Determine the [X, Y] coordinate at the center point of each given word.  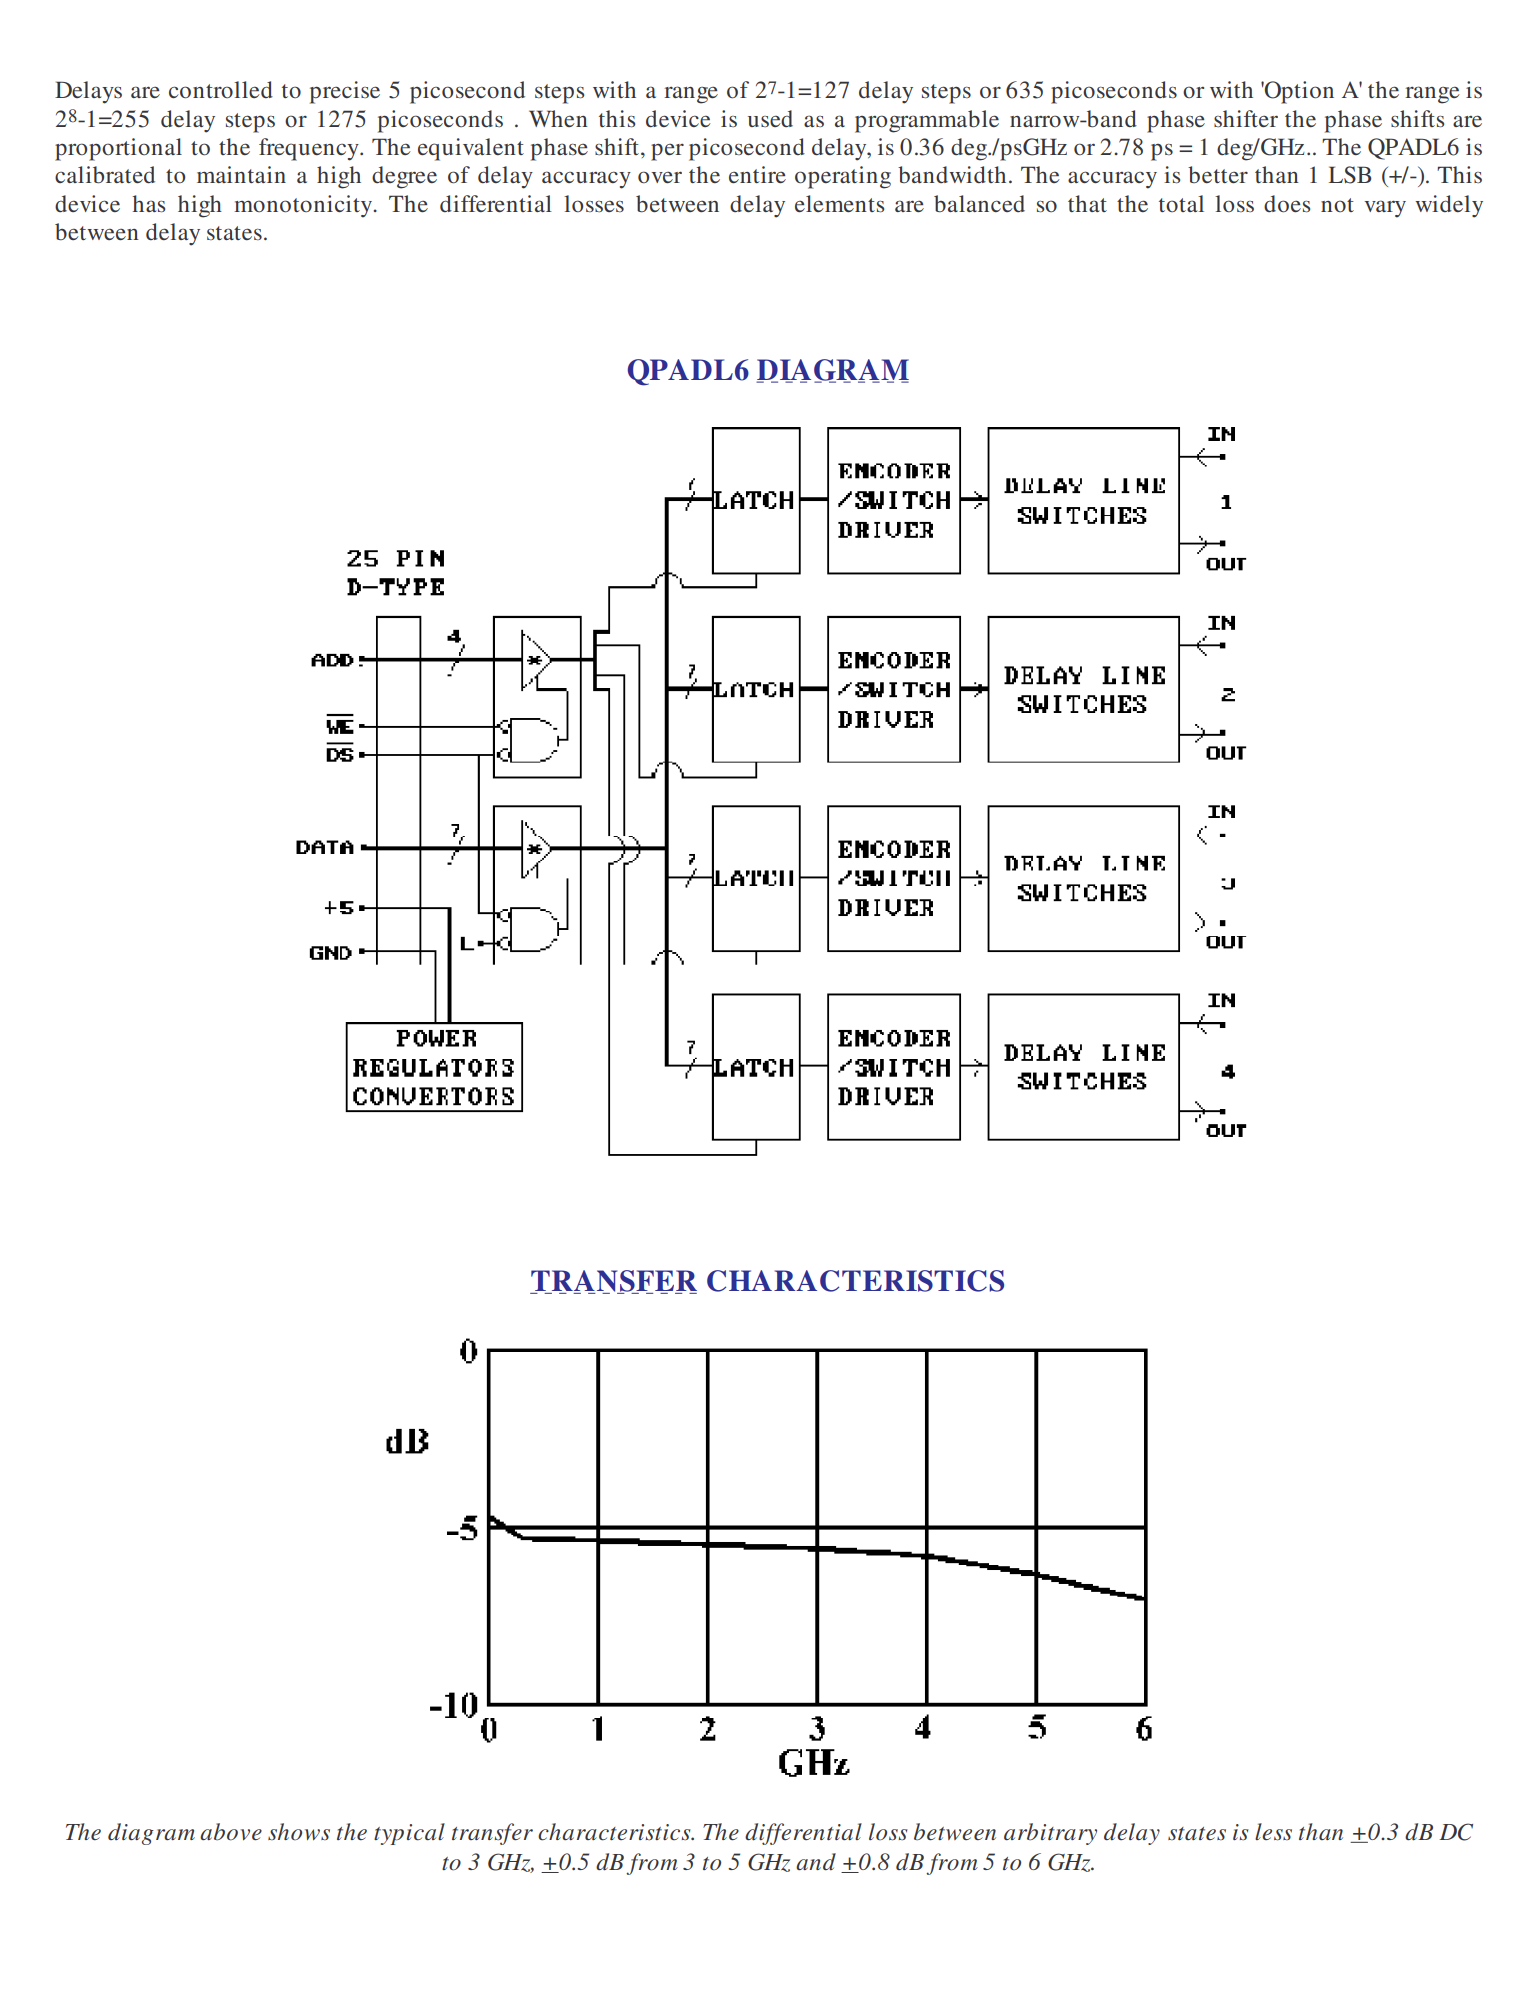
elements [839, 203]
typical [409, 1834]
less [1273, 1832]
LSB [1350, 175]
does [1287, 204]
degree [404, 177]
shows [299, 1832]
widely [1449, 206]
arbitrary [1050, 1834]
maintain [241, 174]
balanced [979, 204]
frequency [310, 149]
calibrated [105, 175]
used [770, 118]
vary [1385, 209]
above [231, 1832]
